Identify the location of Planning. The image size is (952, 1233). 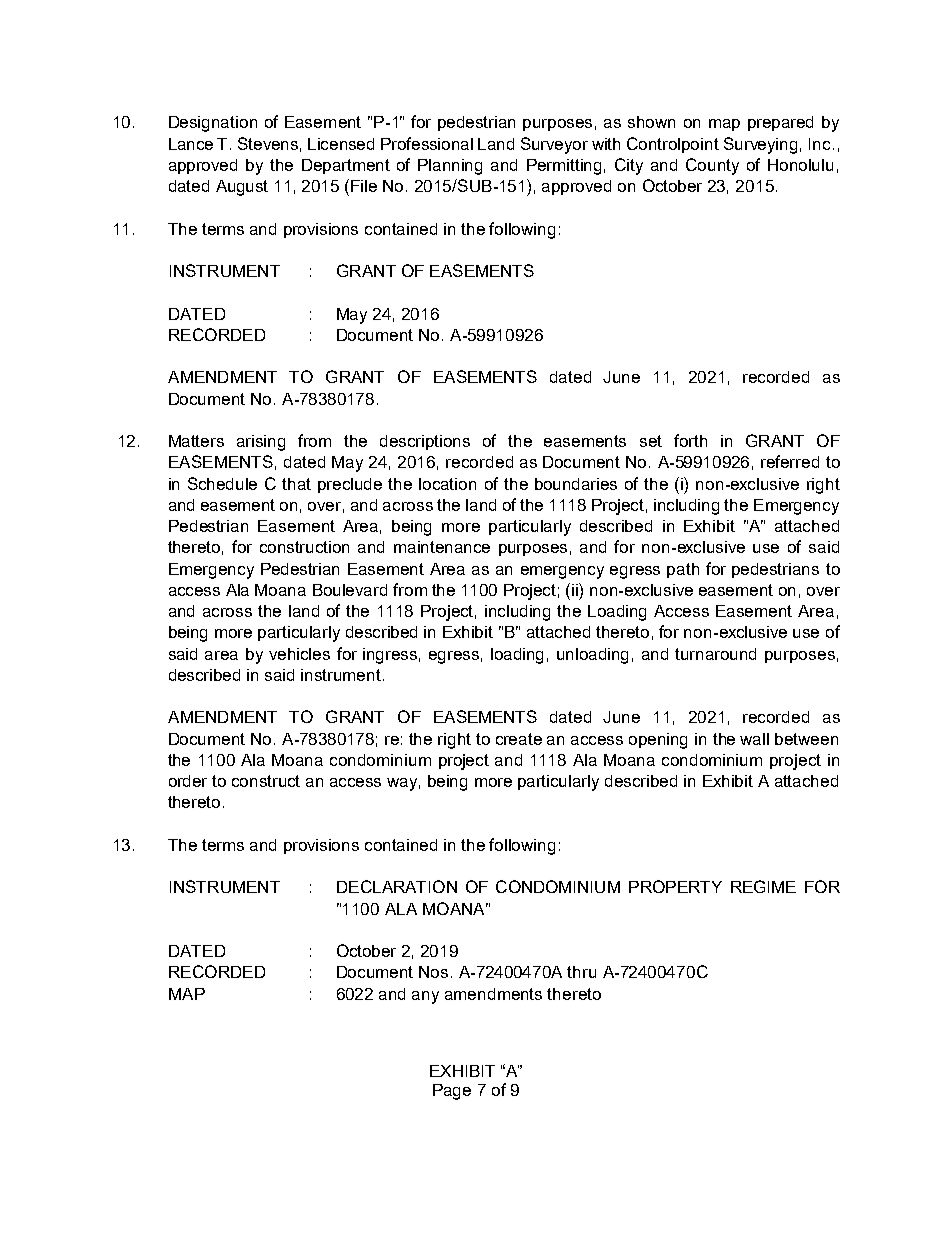
(450, 167).
